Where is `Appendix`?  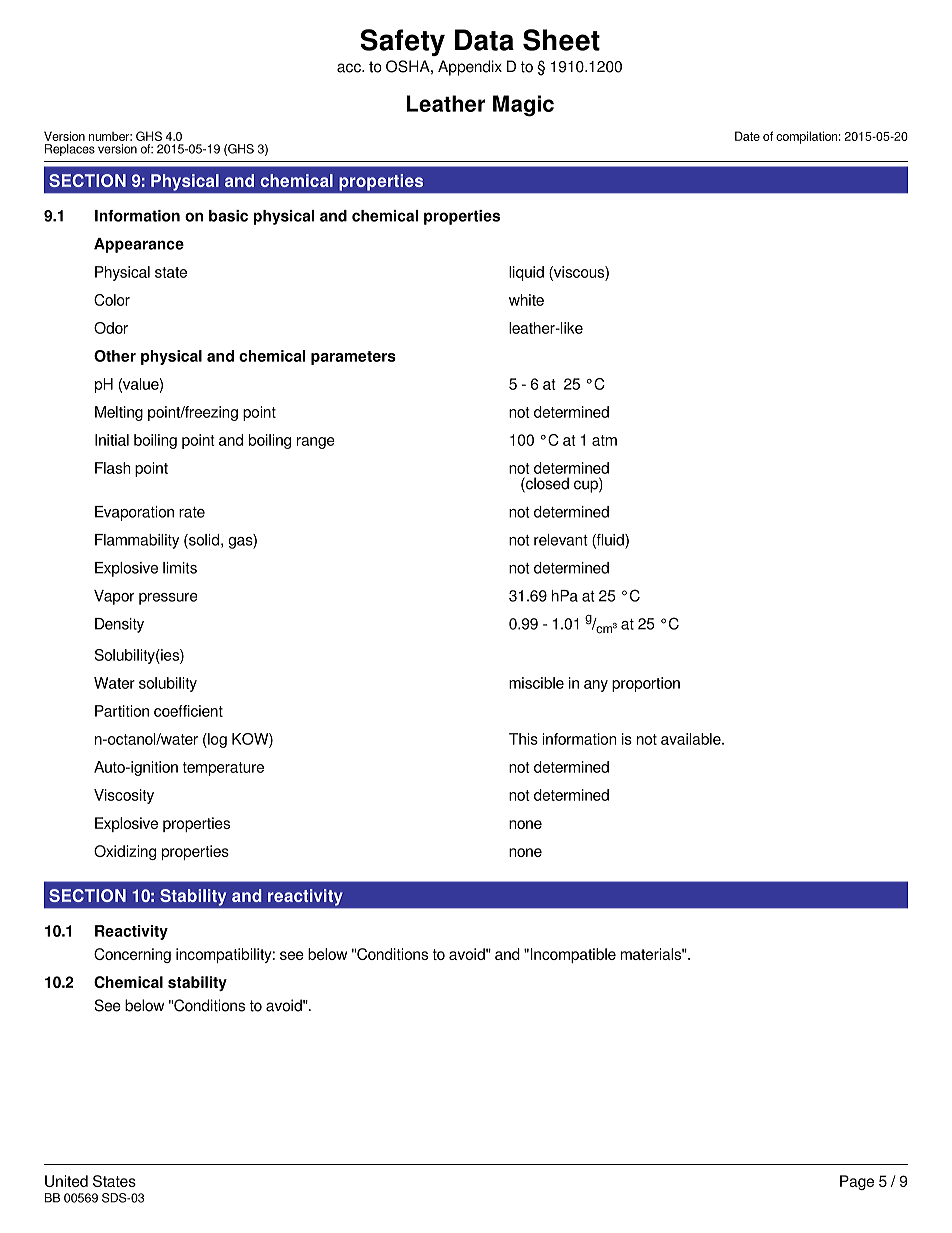 Appendix is located at coordinates (470, 68).
